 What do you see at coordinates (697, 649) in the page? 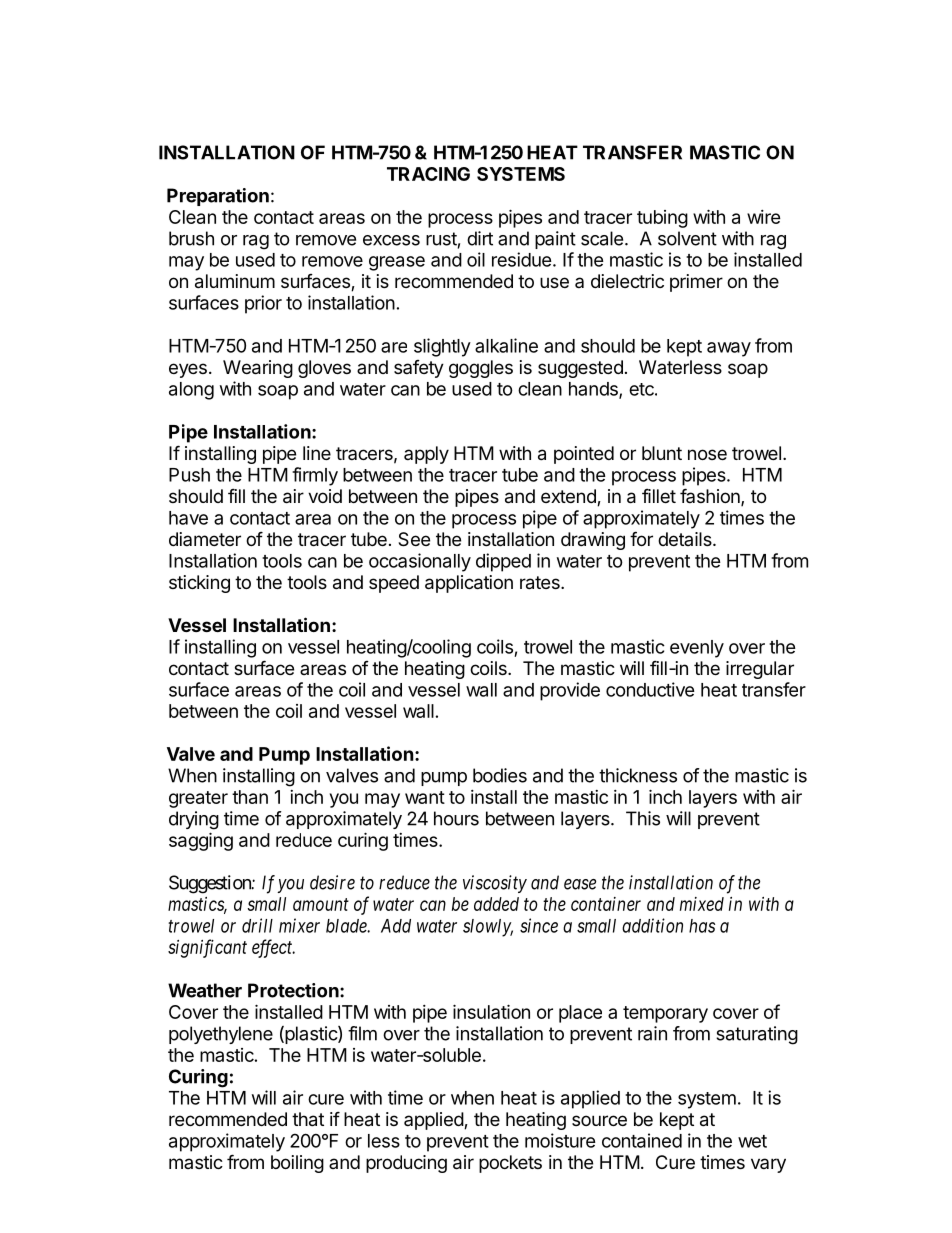
I see `evenly` at bounding box center [697, 649].
